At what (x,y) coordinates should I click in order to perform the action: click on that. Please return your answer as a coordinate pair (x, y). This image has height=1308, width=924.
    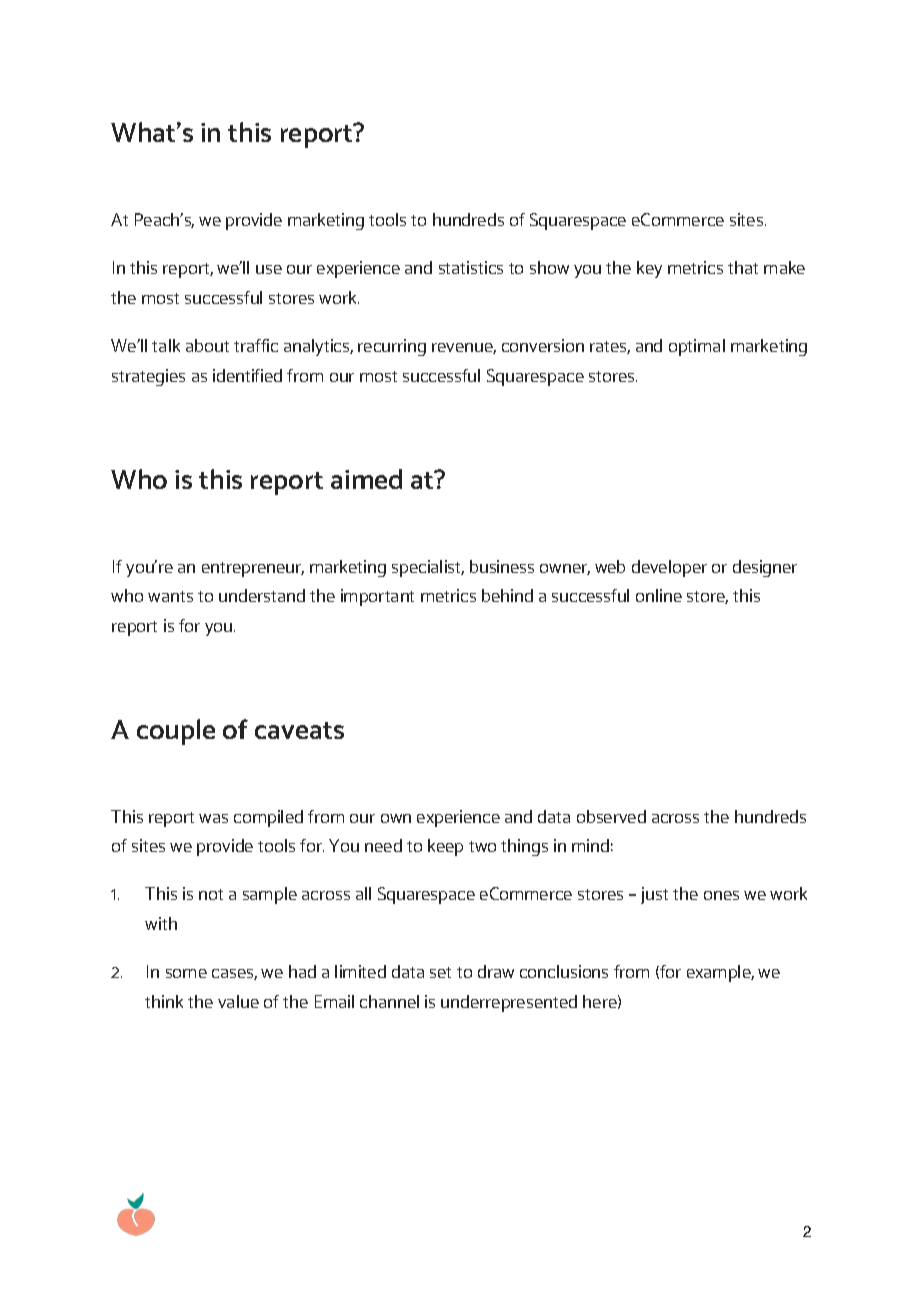
    Looking at the image, I should click on (743, 267).
